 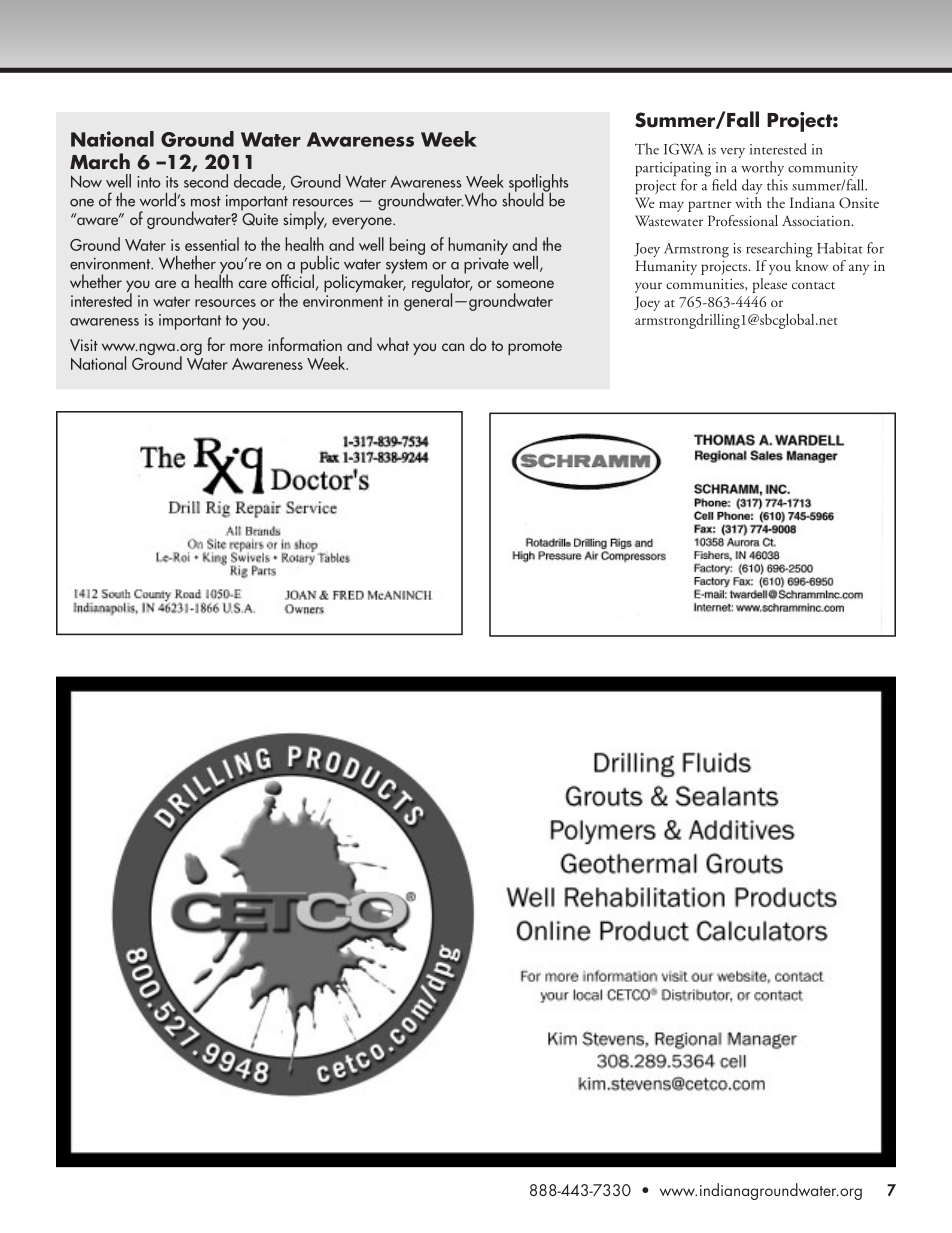 I want to click on care, so click(x=252, y=284).
